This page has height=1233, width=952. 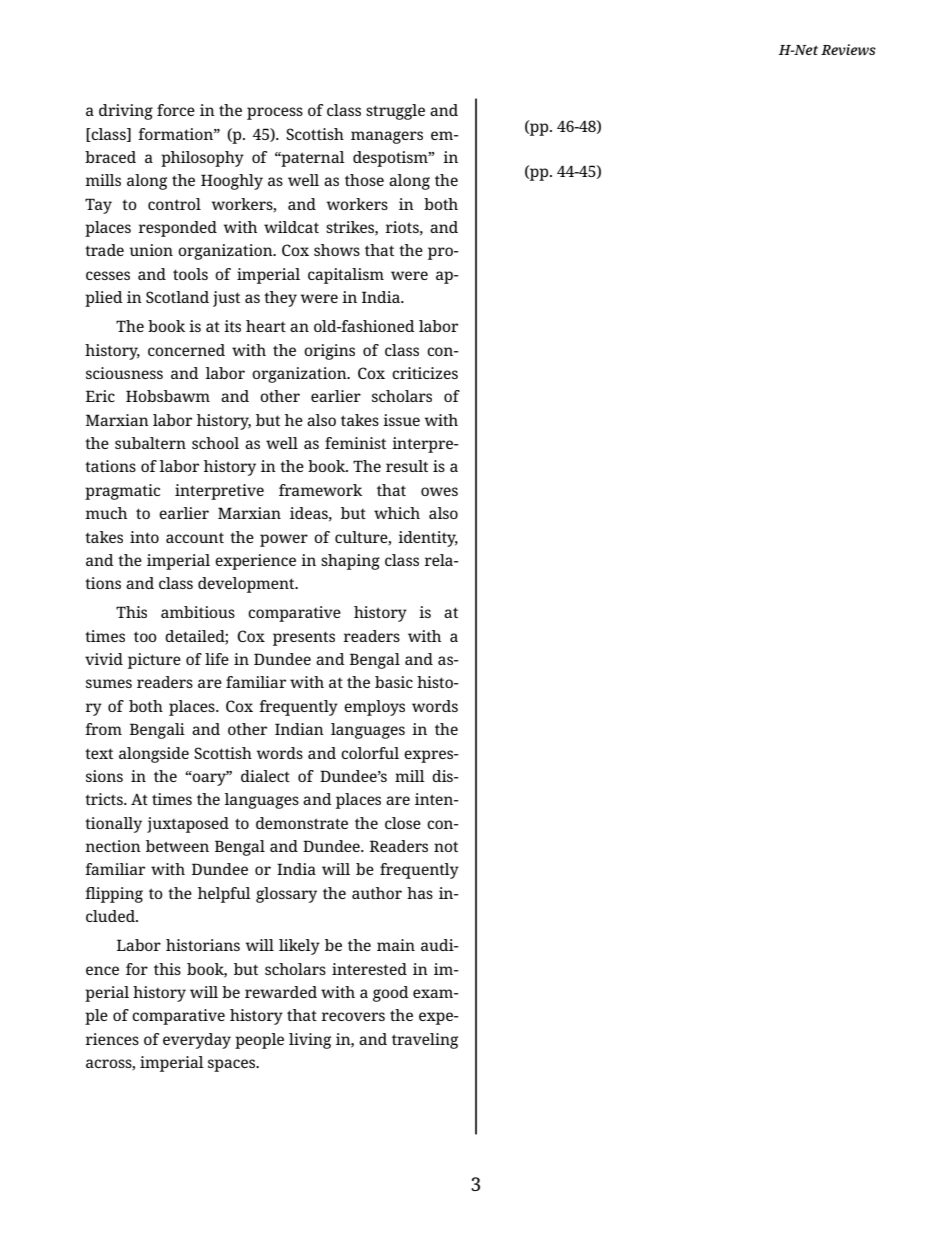 I want to click on basic, so click(x=394, y=682).
